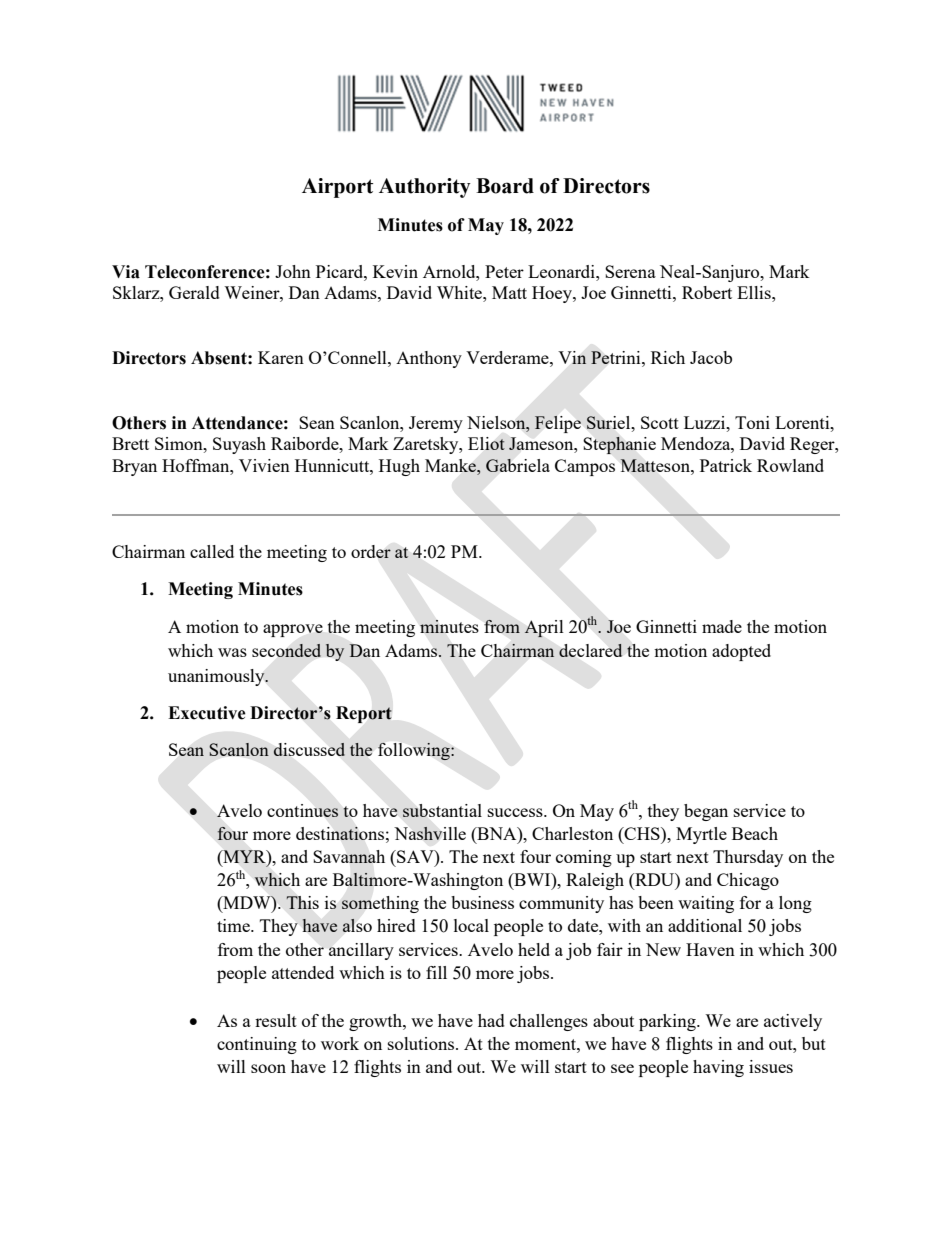  Describe the element at coordinates (207, 713) in the document. I see `Executive` at that location.
